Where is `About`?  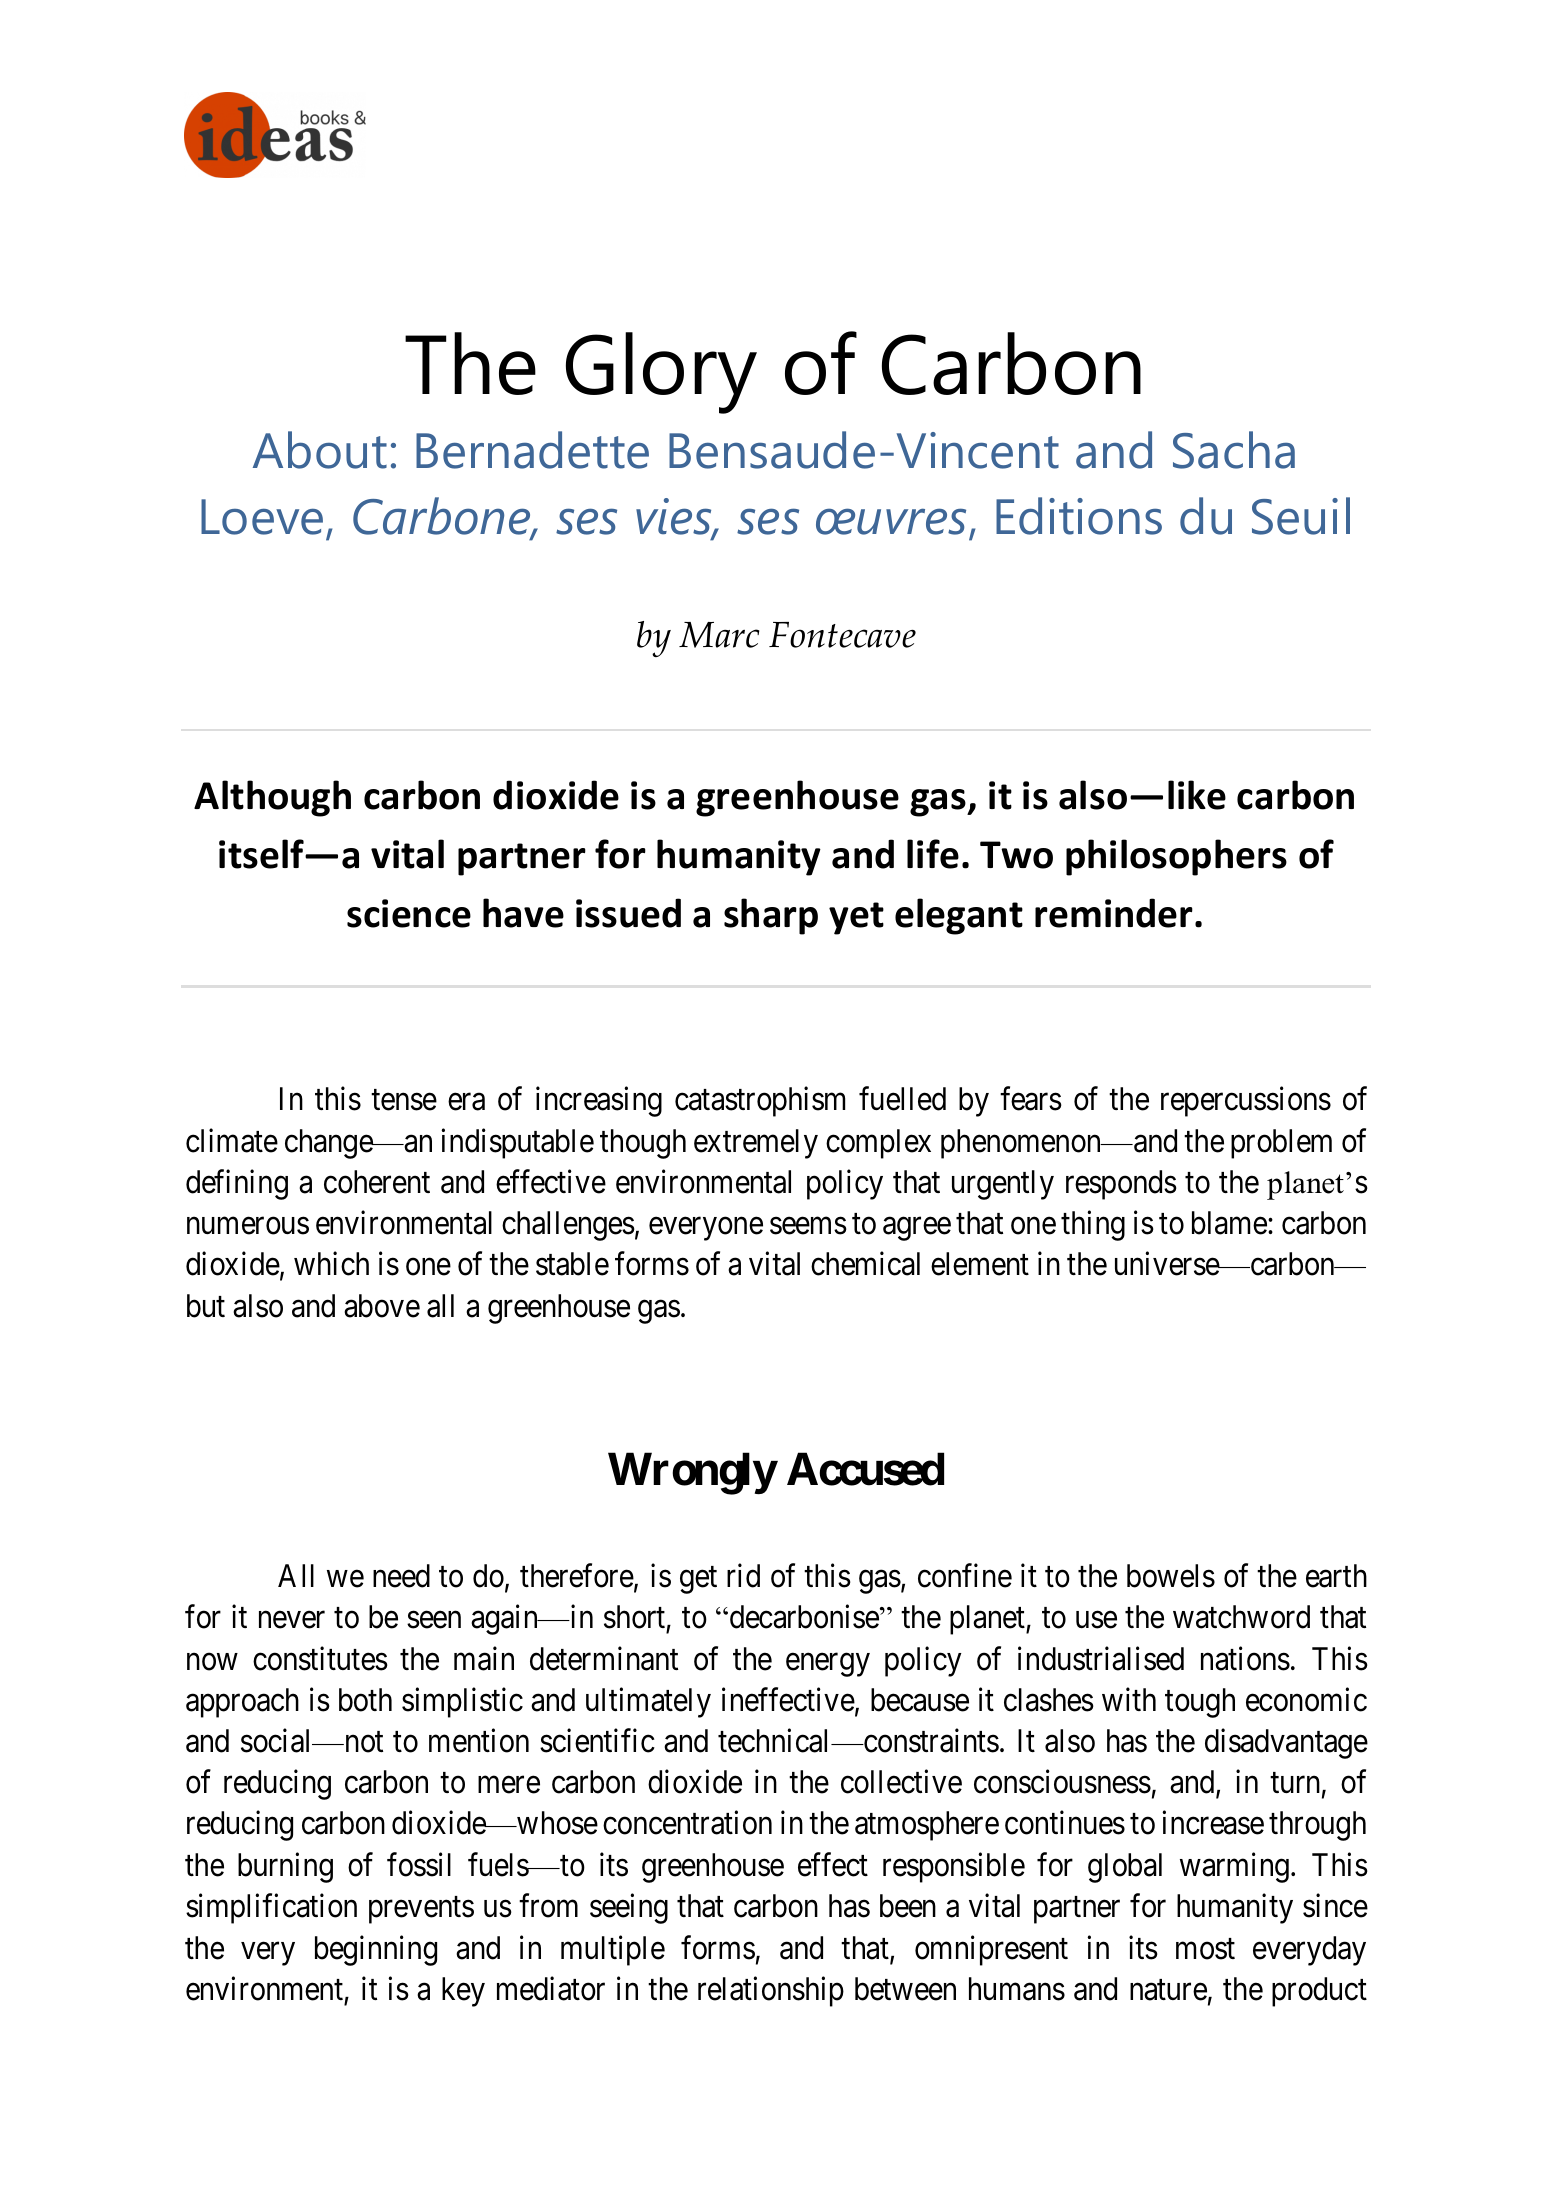
About is located at coordinates (320, 450).
